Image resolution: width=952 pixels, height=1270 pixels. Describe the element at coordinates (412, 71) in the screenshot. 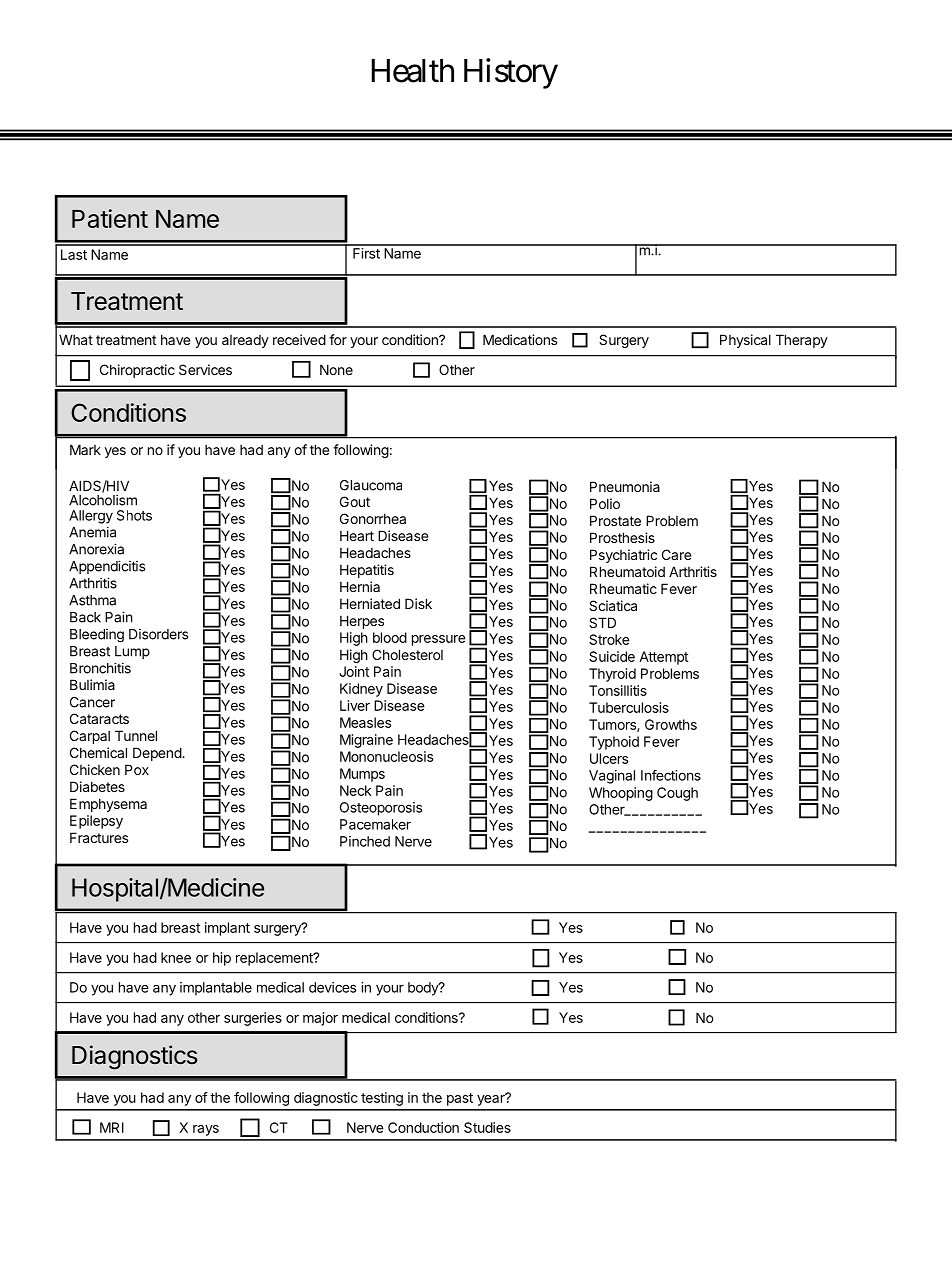

I see `Health` at that location.
